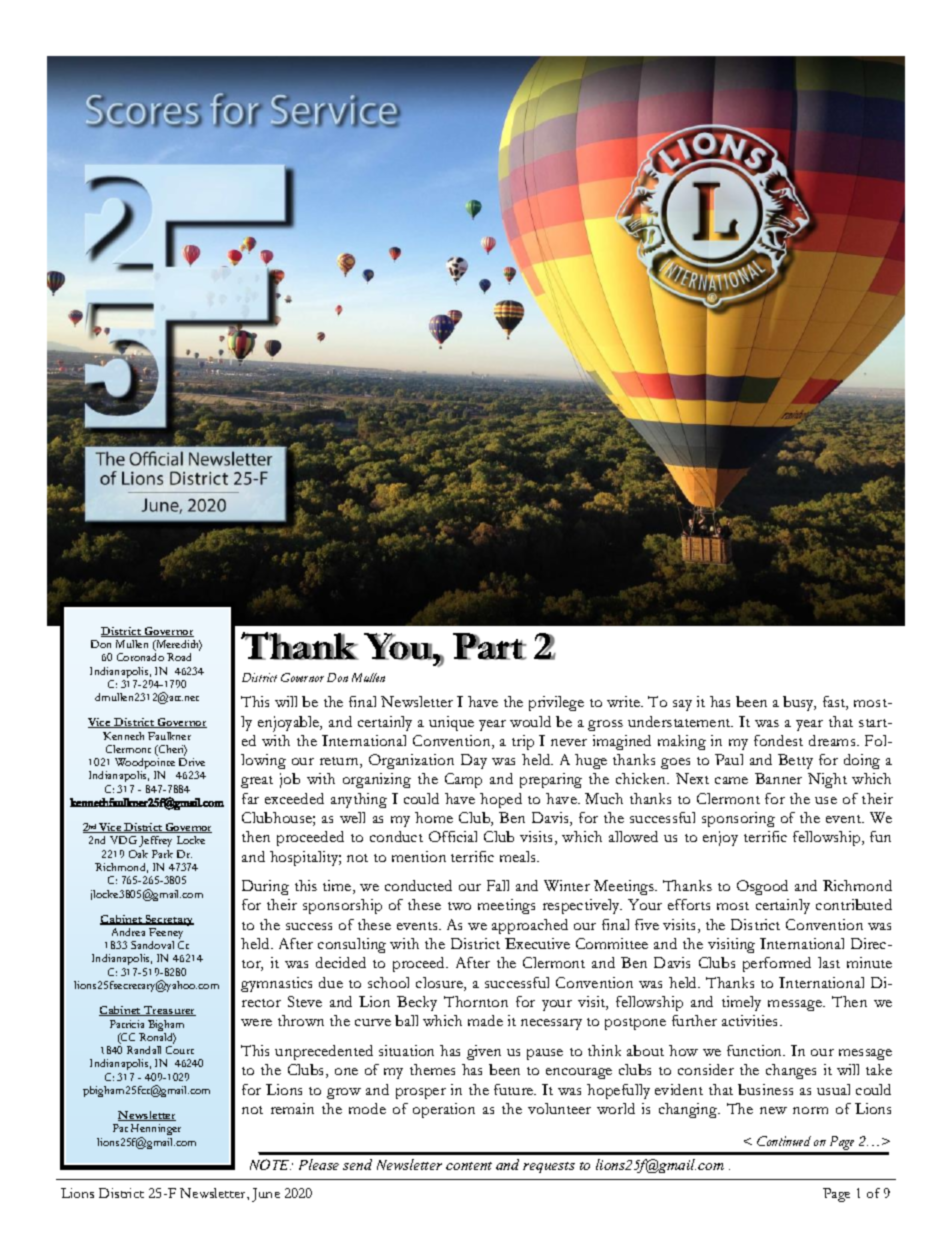 This image has height=1233, width=952. Describe the element at coordinates (738, 819) in the image. I see `sponsoring` at that location.
